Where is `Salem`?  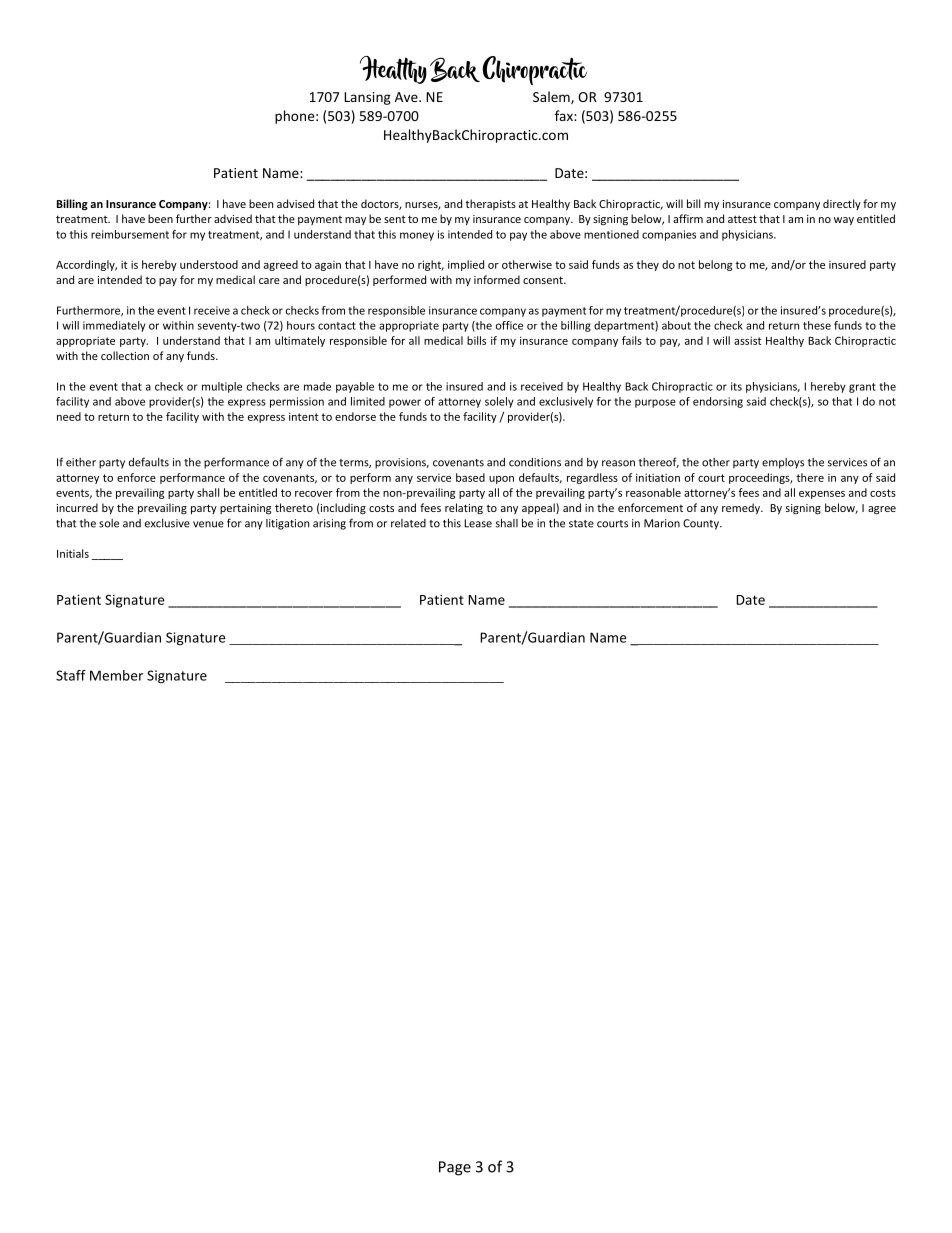
Salem is located at coordinates (552, 97).
